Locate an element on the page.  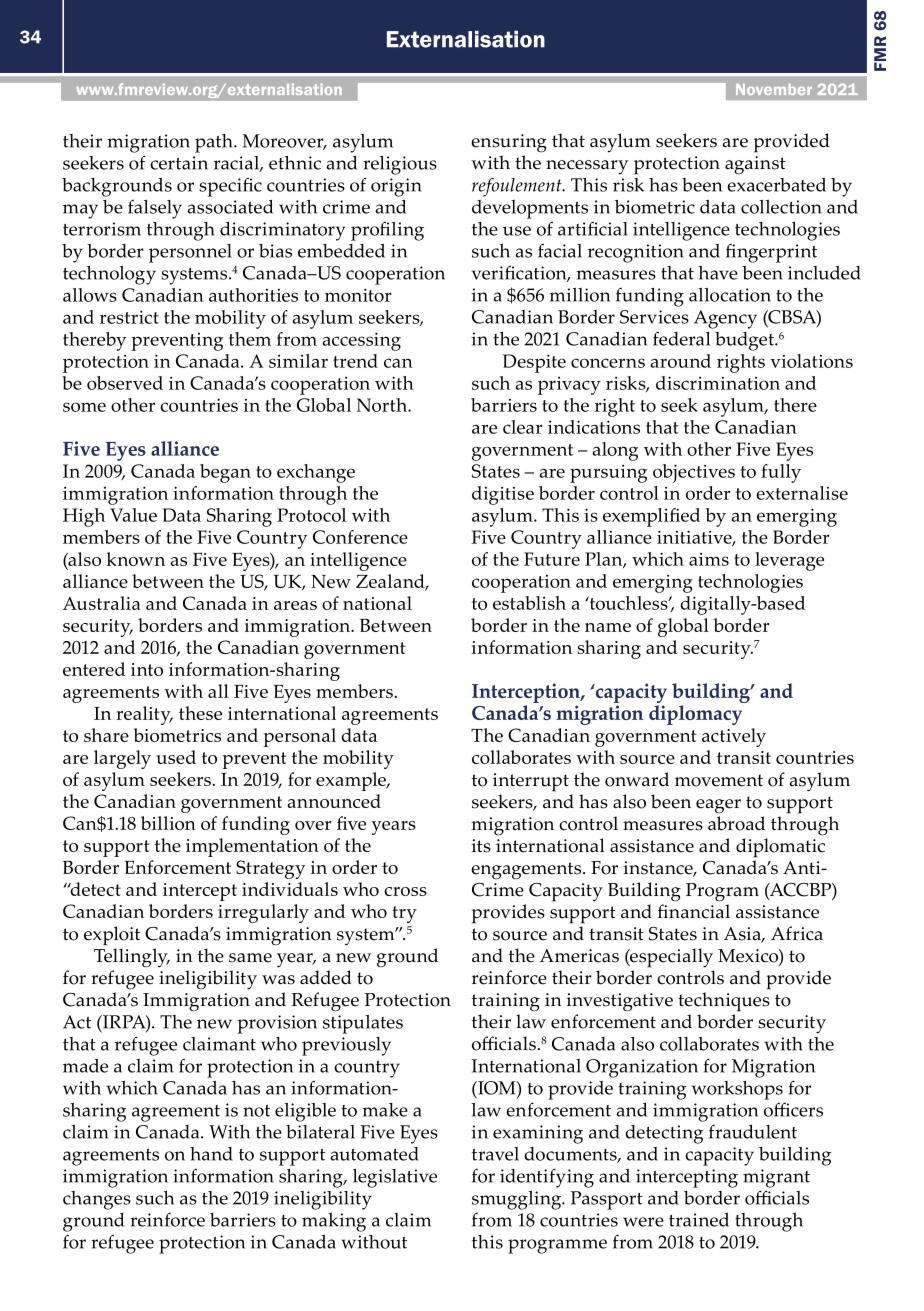
path is located at coordinates (215, 143).
